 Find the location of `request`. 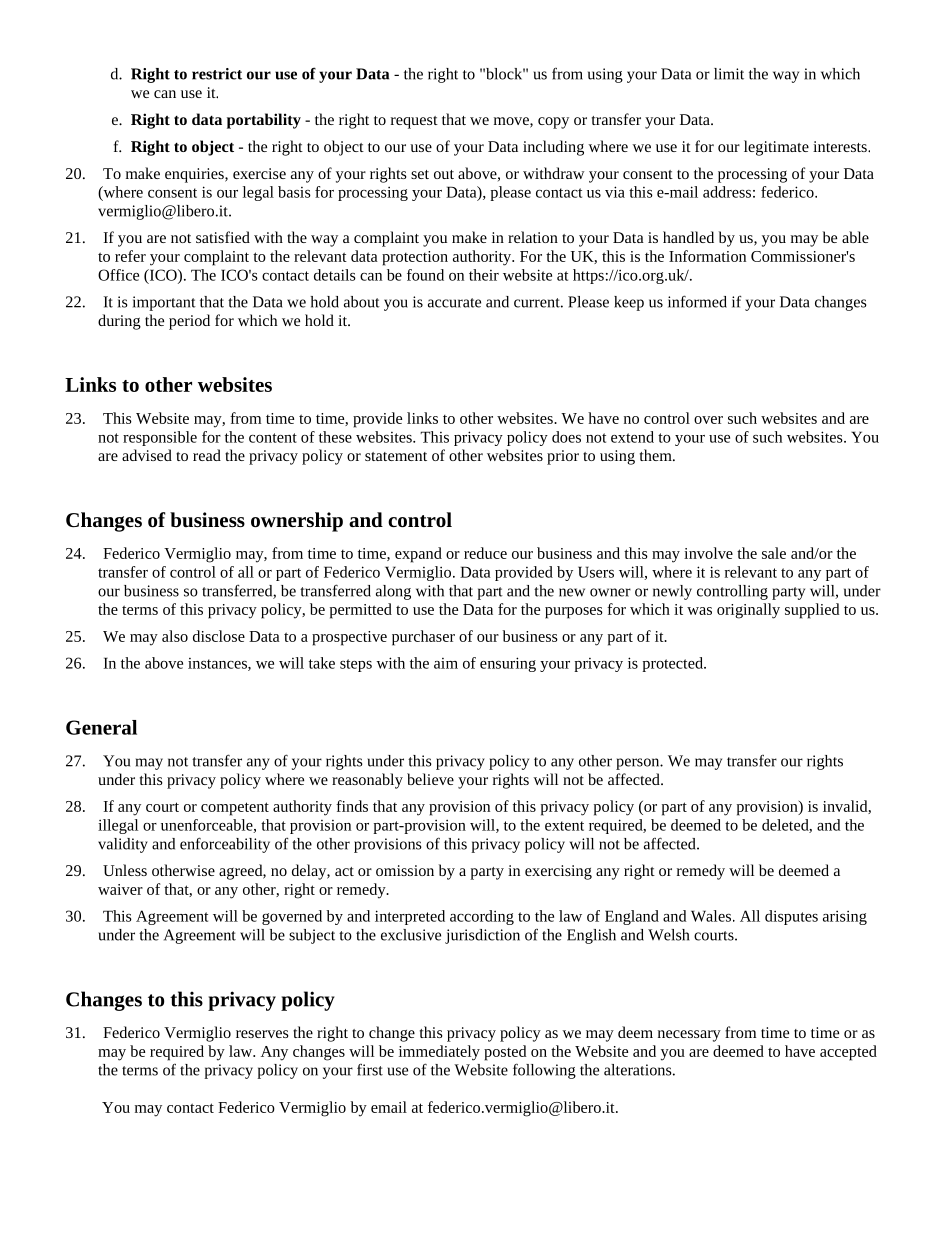

request is located at coordinates (414, 122).
